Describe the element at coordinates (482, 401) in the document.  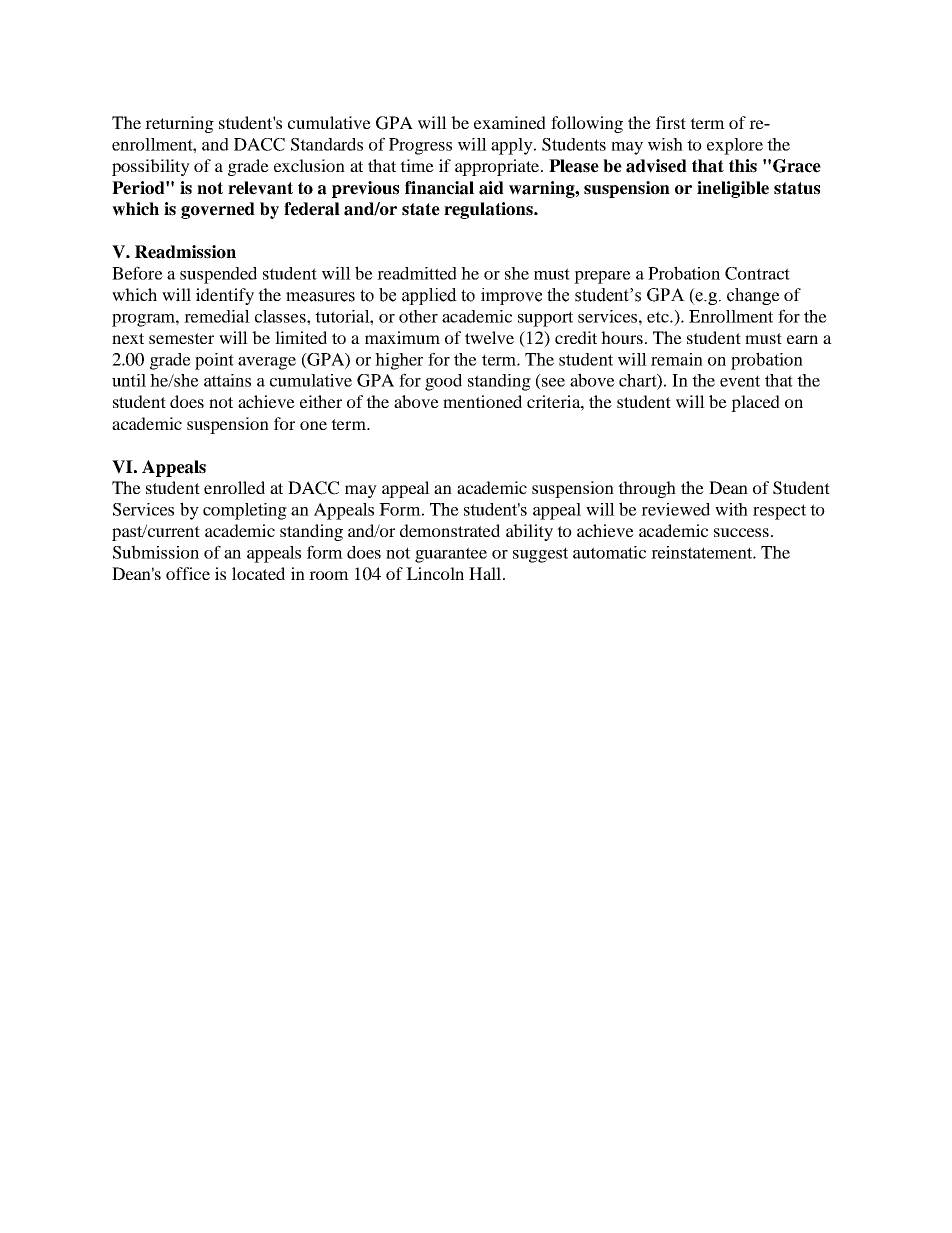
I see `mentioned` at that location.
